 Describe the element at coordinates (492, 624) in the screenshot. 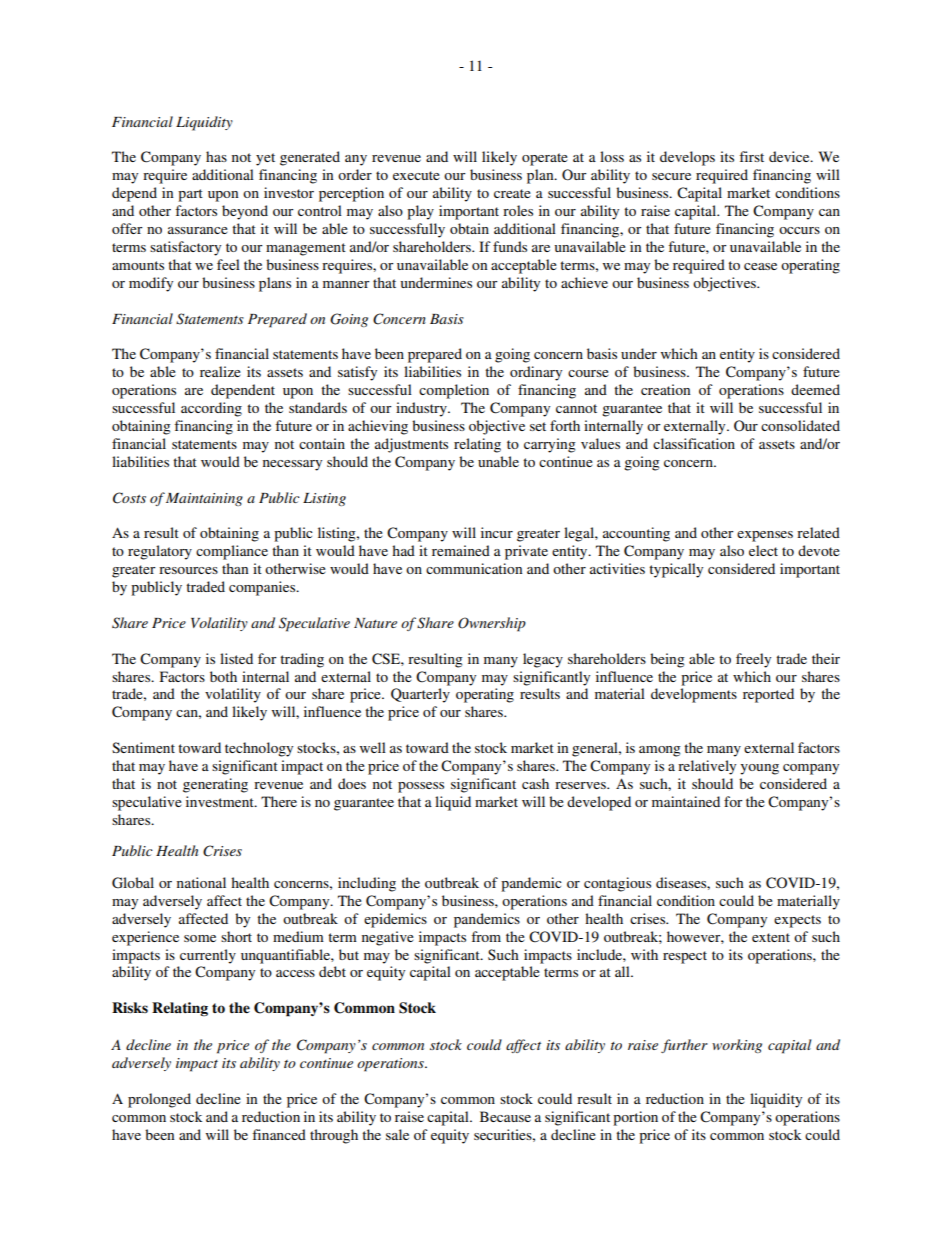

I see `Ownership` at that location.
